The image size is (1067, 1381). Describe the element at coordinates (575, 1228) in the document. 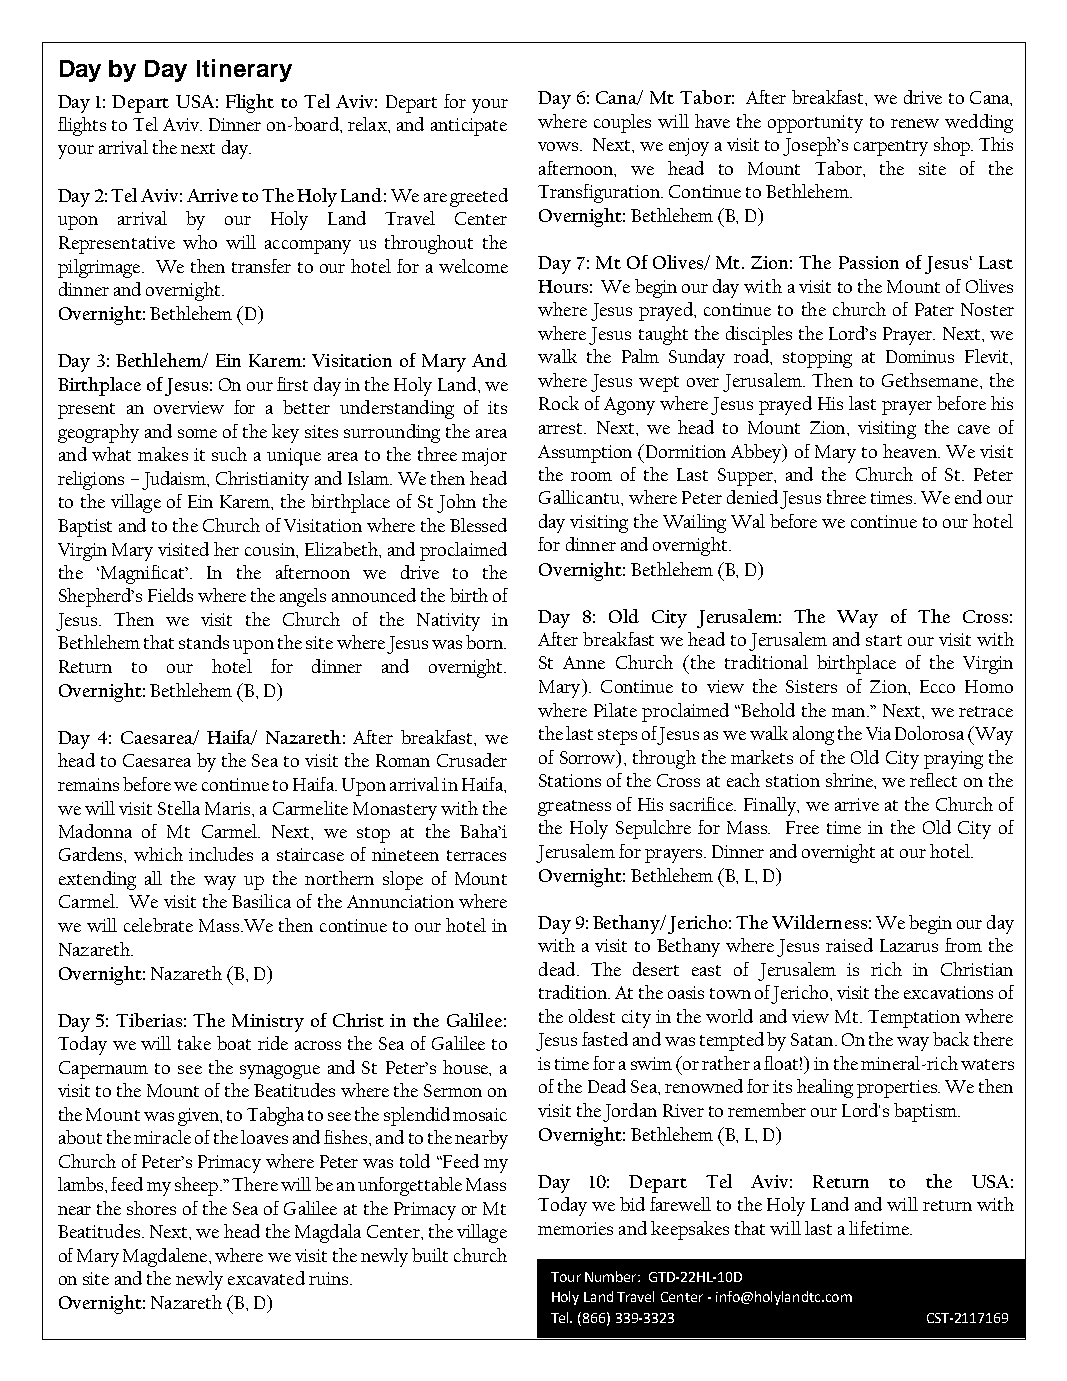

I see `memories` at that location.
